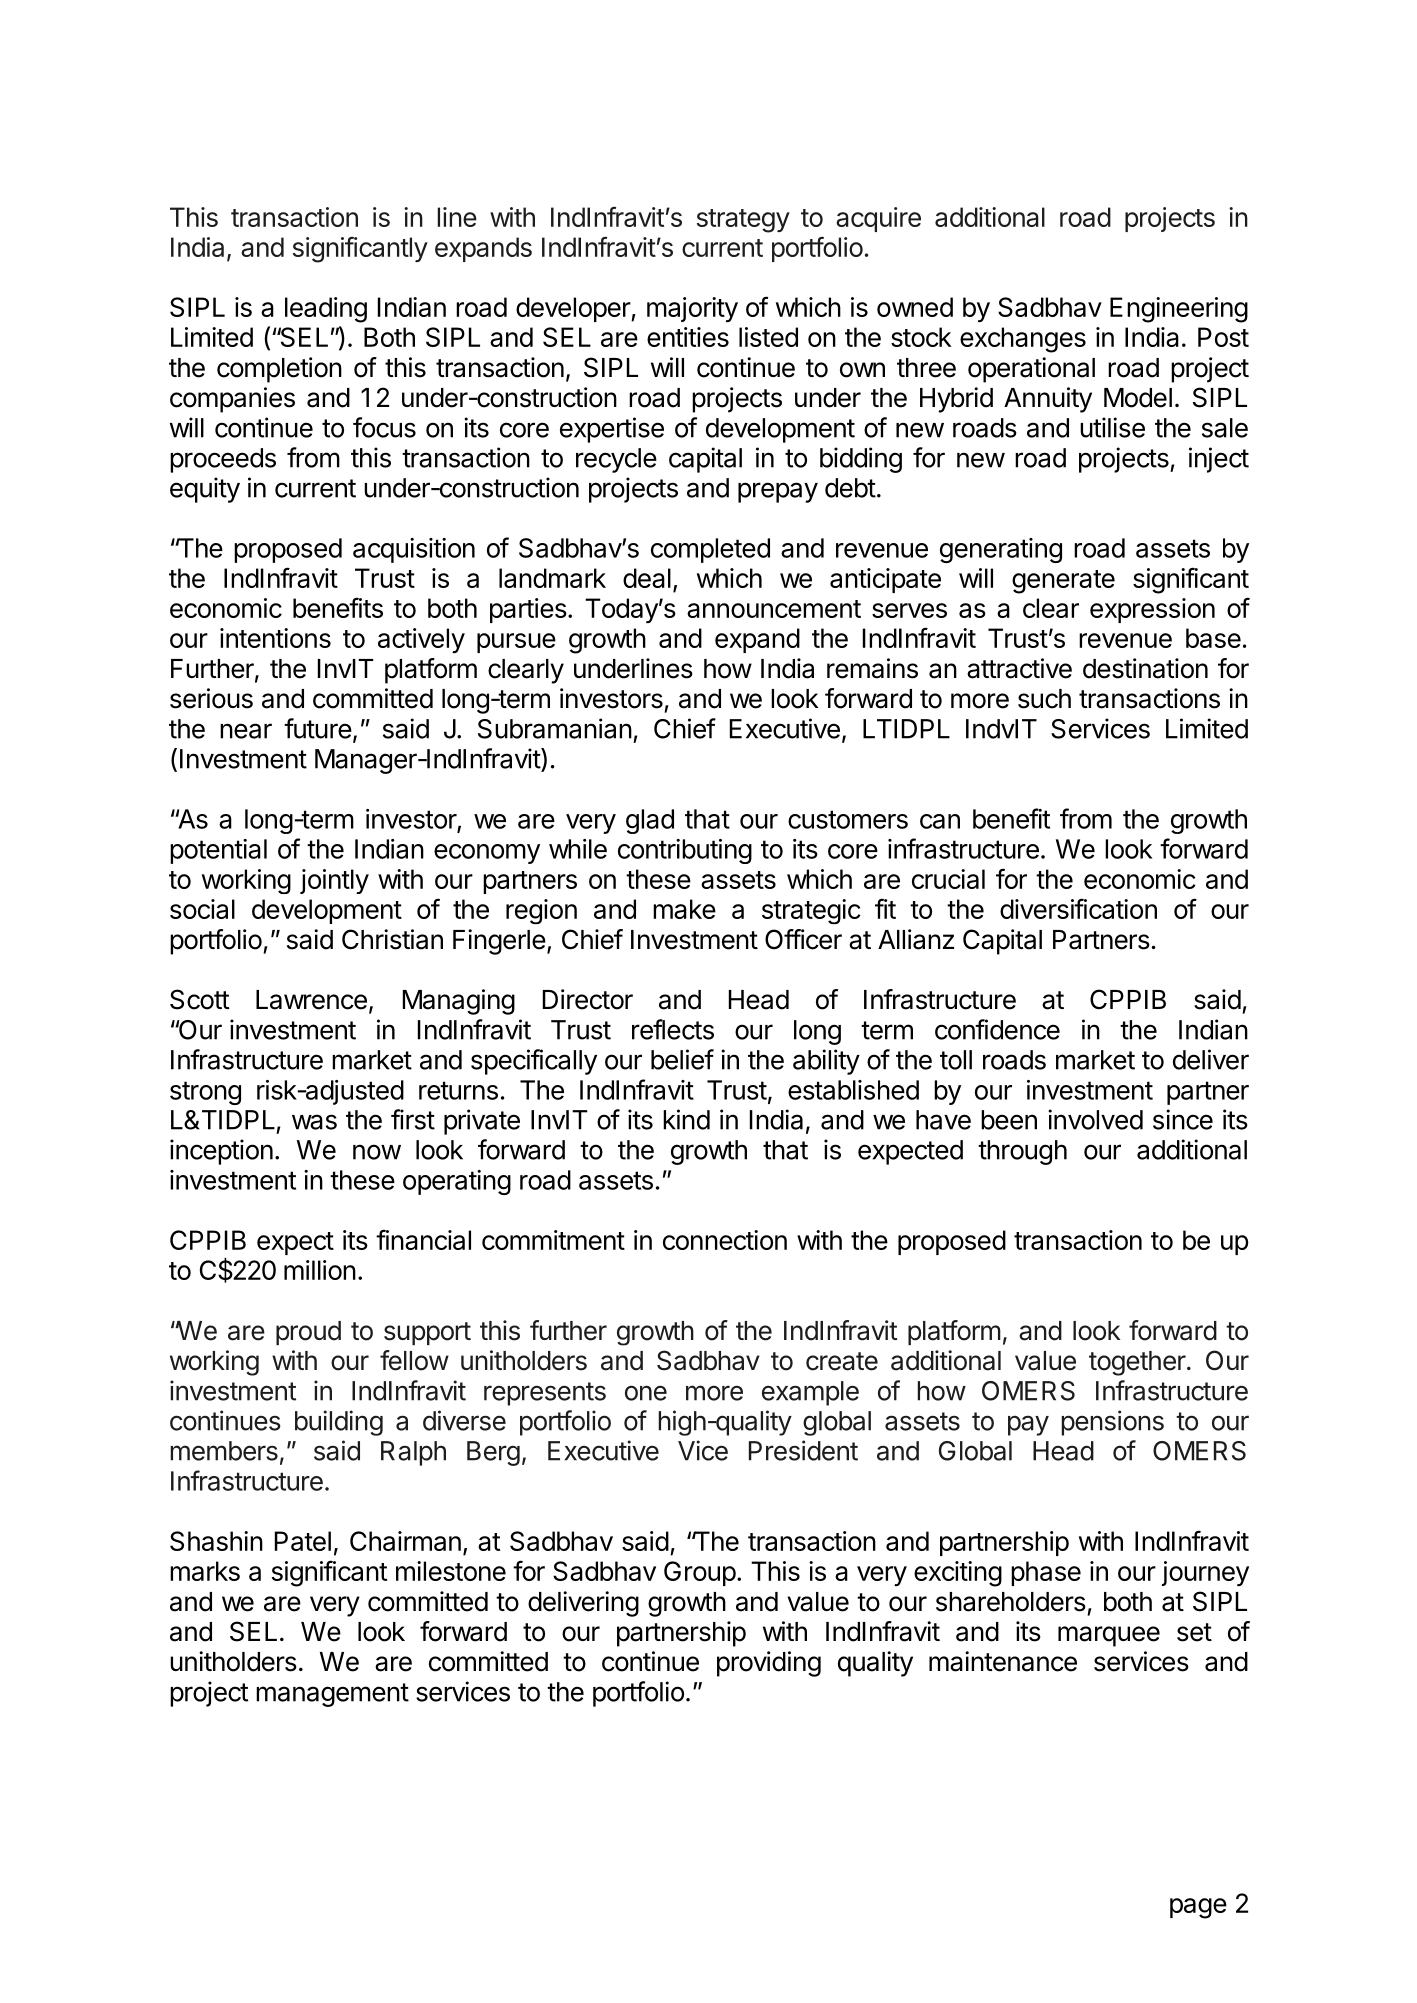 This screenshot has width=1417, height=2003. I want to click on destination, so click(1145, 668).
